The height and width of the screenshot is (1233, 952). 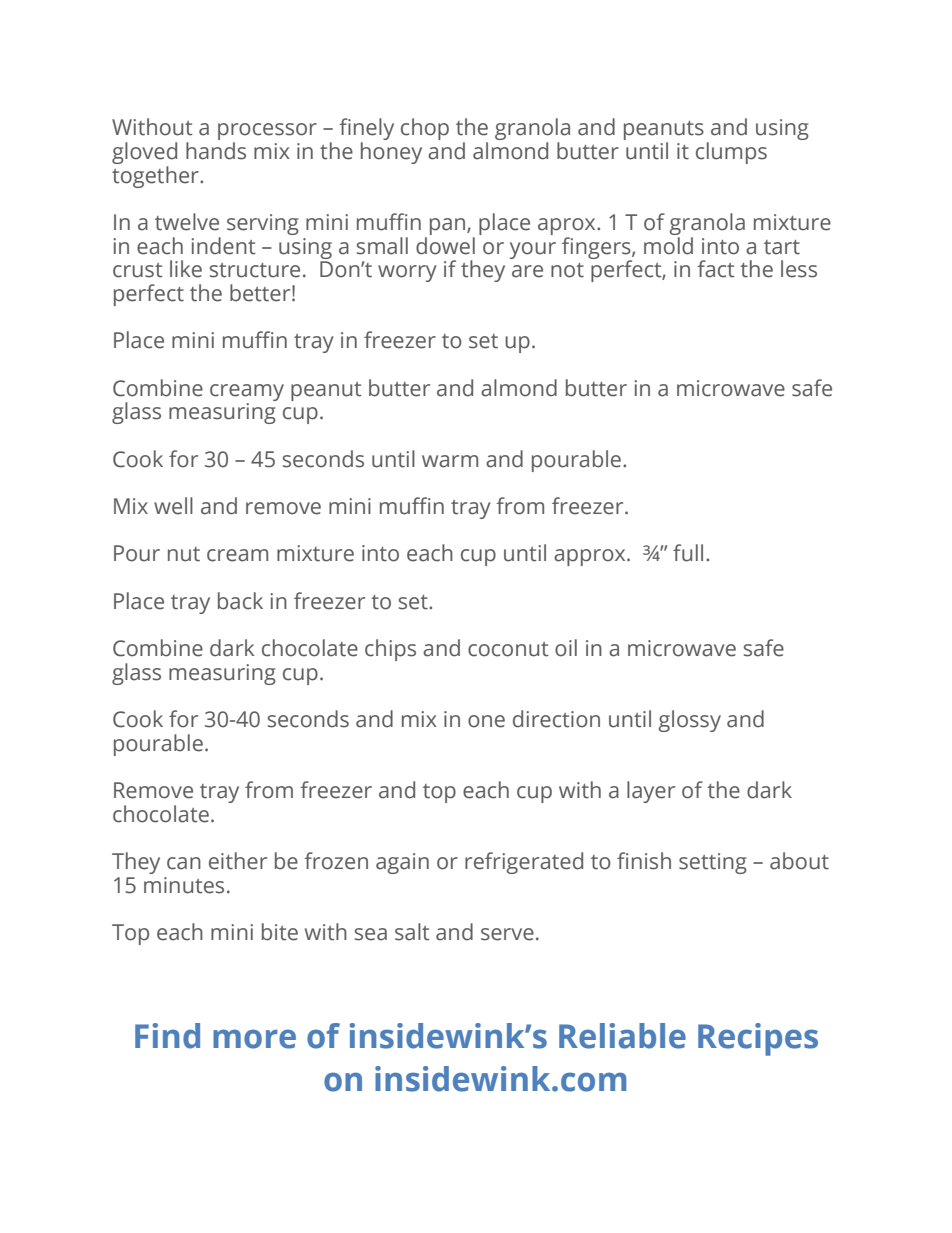 What do you see at coordinates (390, 650) in the screenshot?
I see `chips` at bounding box center [390, 650].
